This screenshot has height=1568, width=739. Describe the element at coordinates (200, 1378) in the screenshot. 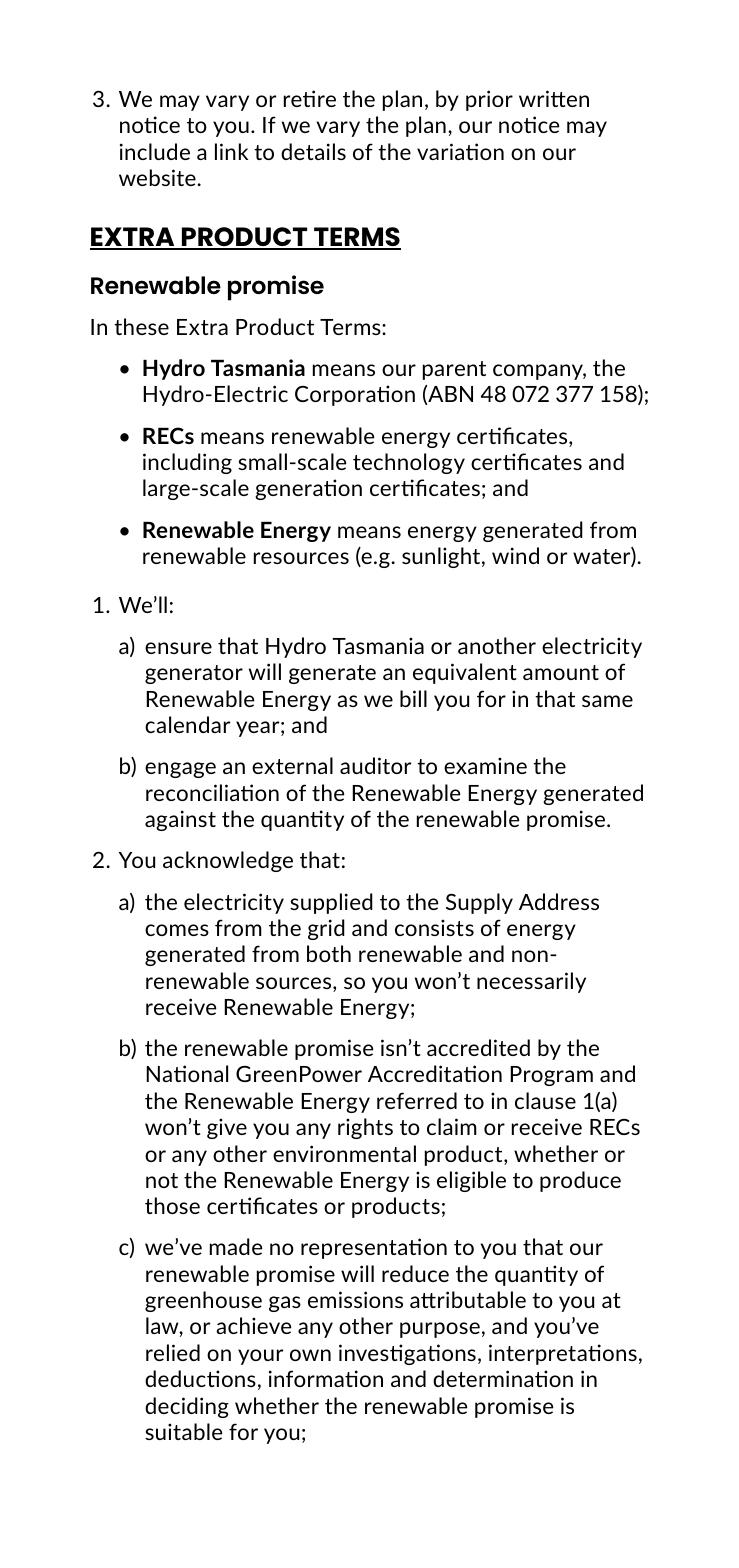

I see `deductions` at that location.
